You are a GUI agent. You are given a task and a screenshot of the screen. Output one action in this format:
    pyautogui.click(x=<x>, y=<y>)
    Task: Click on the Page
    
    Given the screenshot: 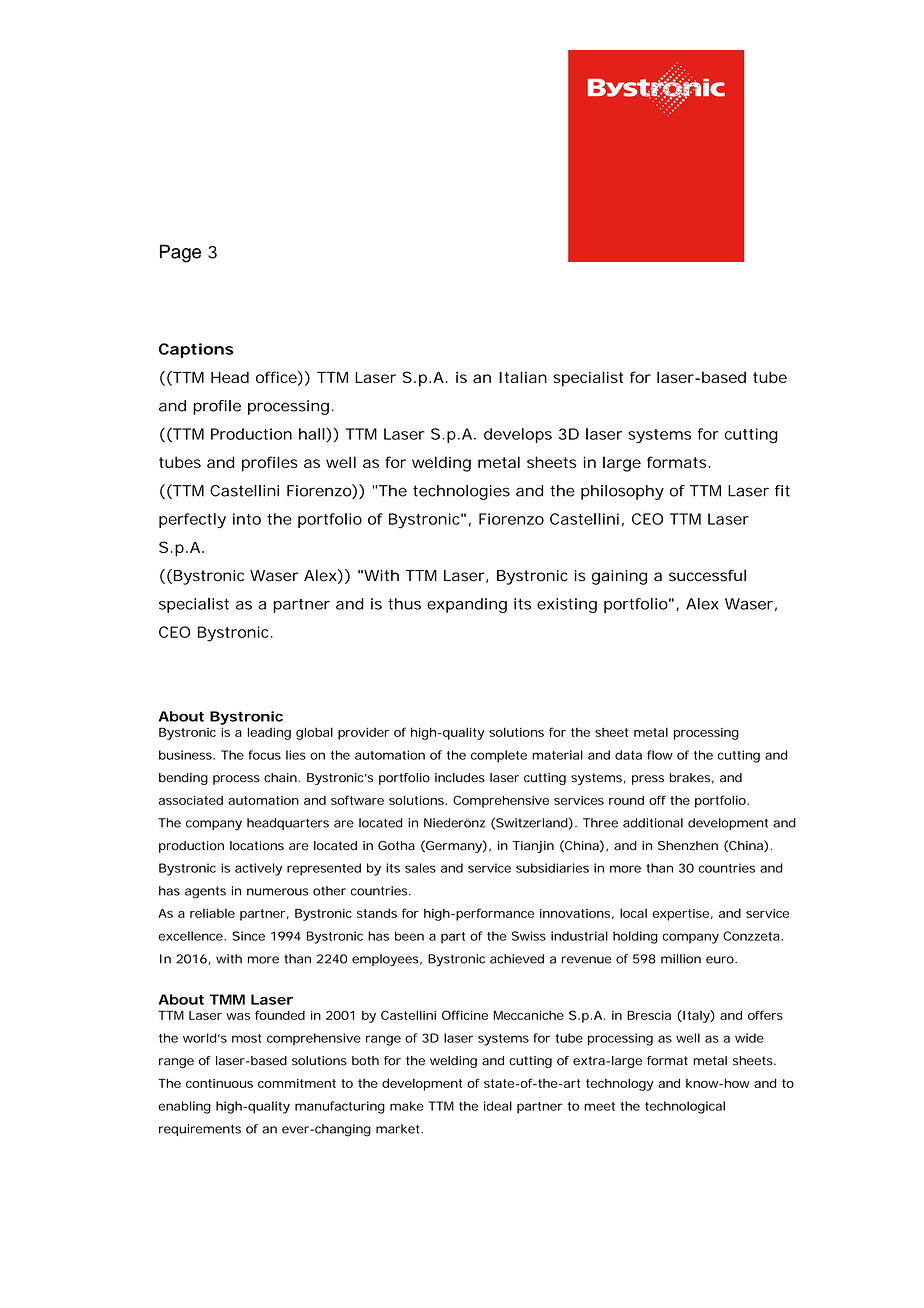 What is the action you would take?
    pyautogui.click(x=180, y=253)
